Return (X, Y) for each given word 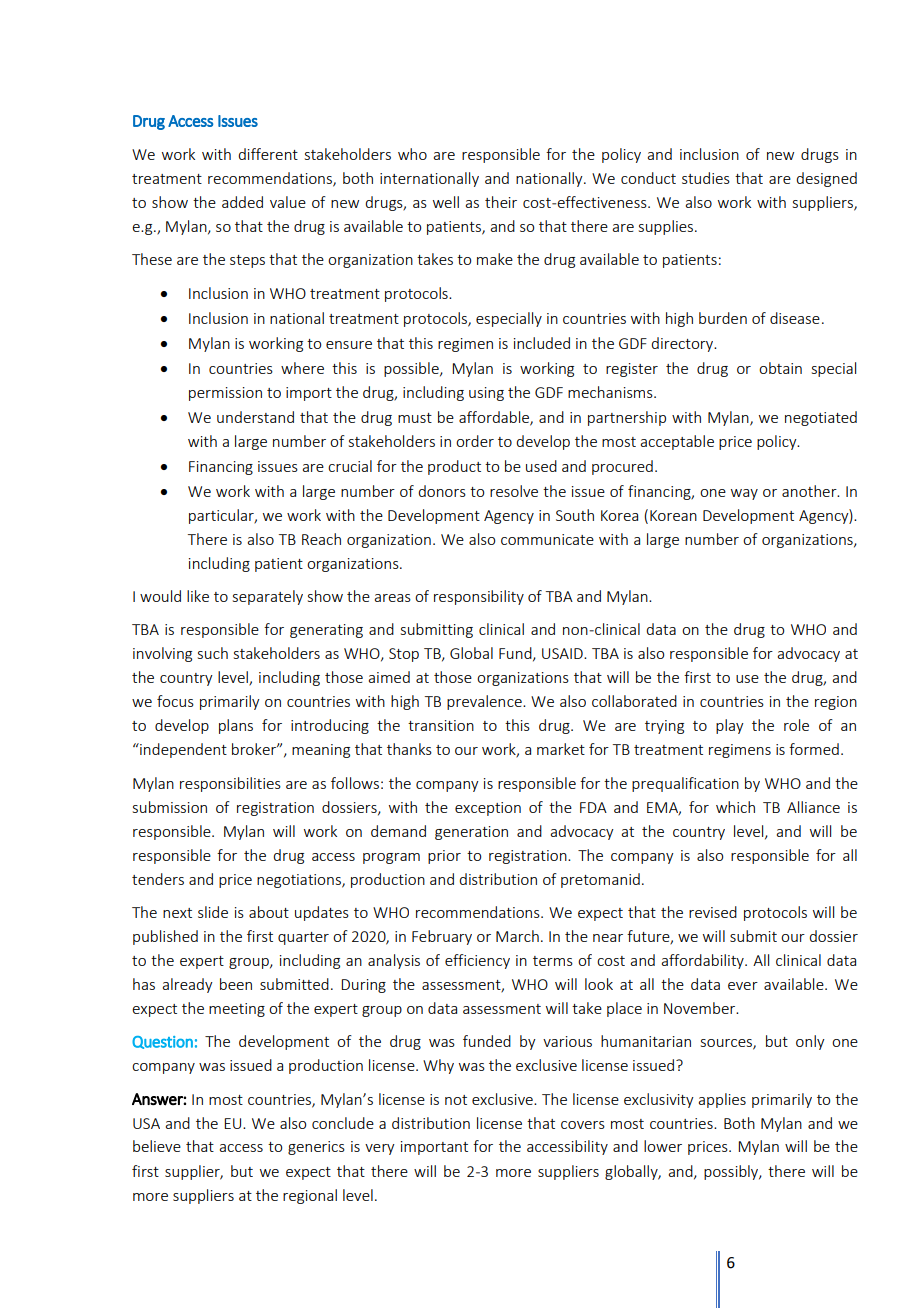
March (517, 936)
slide (213, 912)
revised (713, 912)
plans (236, 726)
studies (706, 178)
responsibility (479, 597)
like (198, 596)
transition (441, 725)
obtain (780, 368)
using (486, 394)
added (242, 202)
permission (225, 394)
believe (157, 1146)
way (744, 494)
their (501, 202)
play (730, 726)
